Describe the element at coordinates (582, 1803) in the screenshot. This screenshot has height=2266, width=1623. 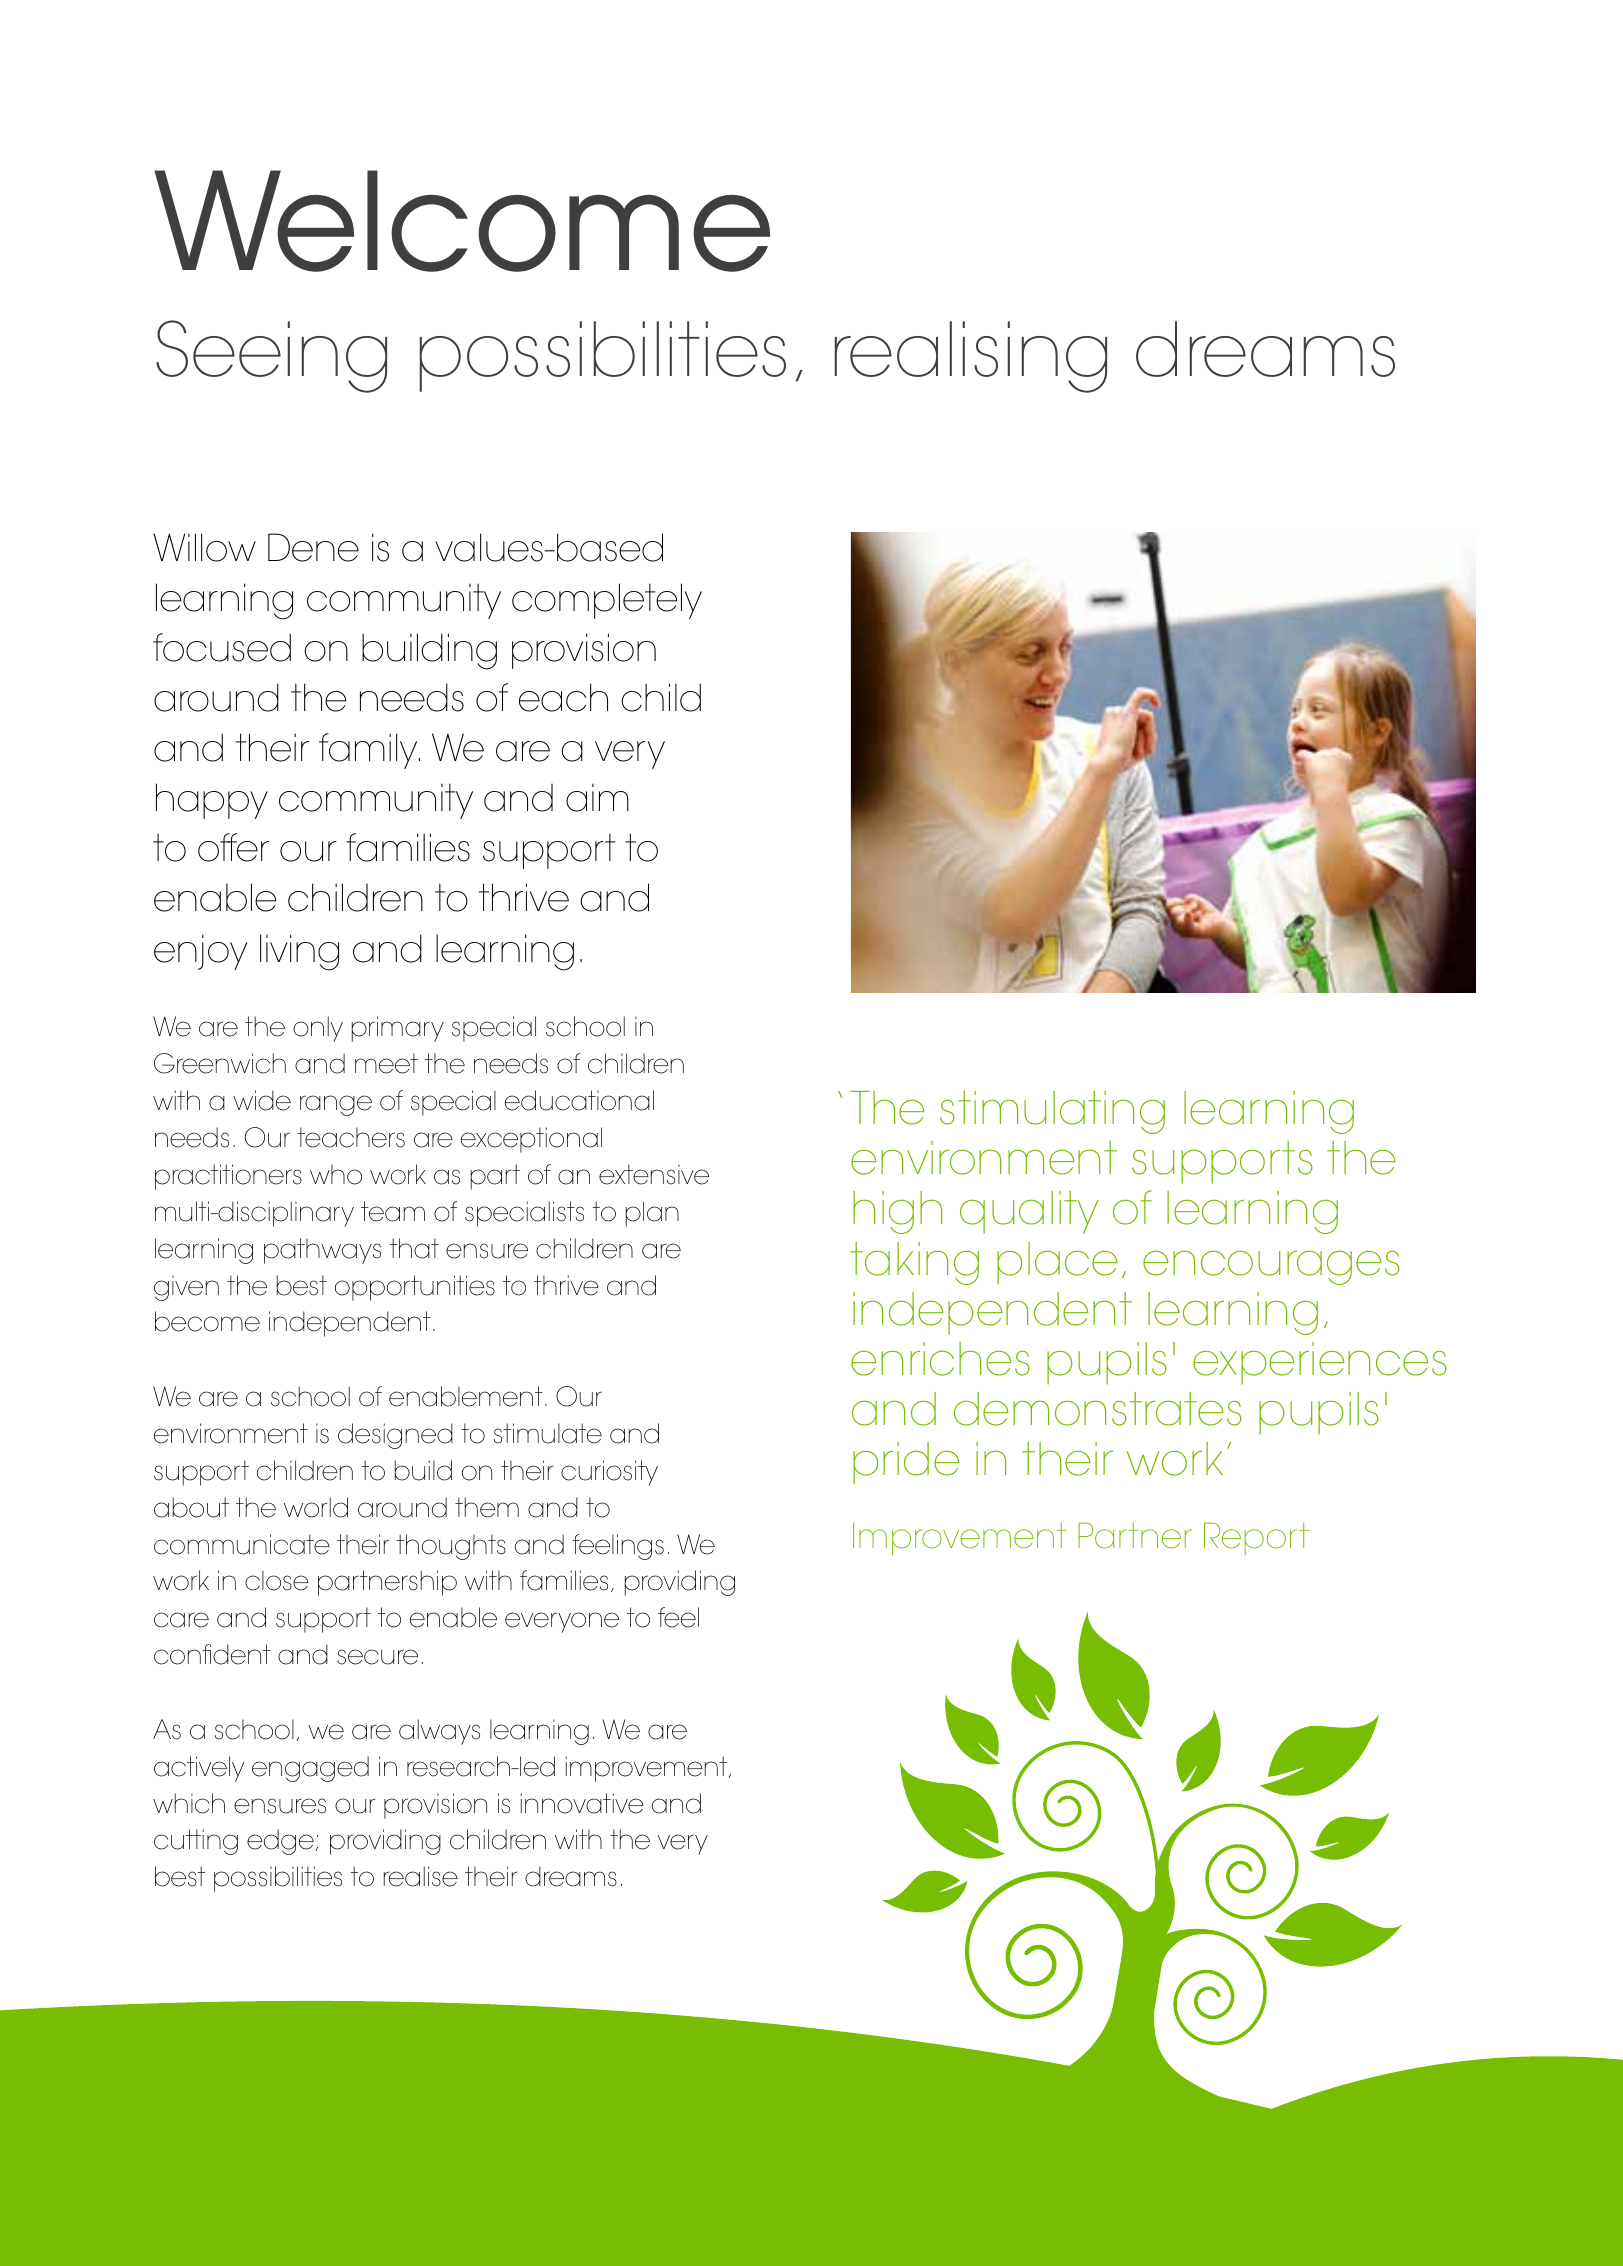
I see `innovative` at that location.
